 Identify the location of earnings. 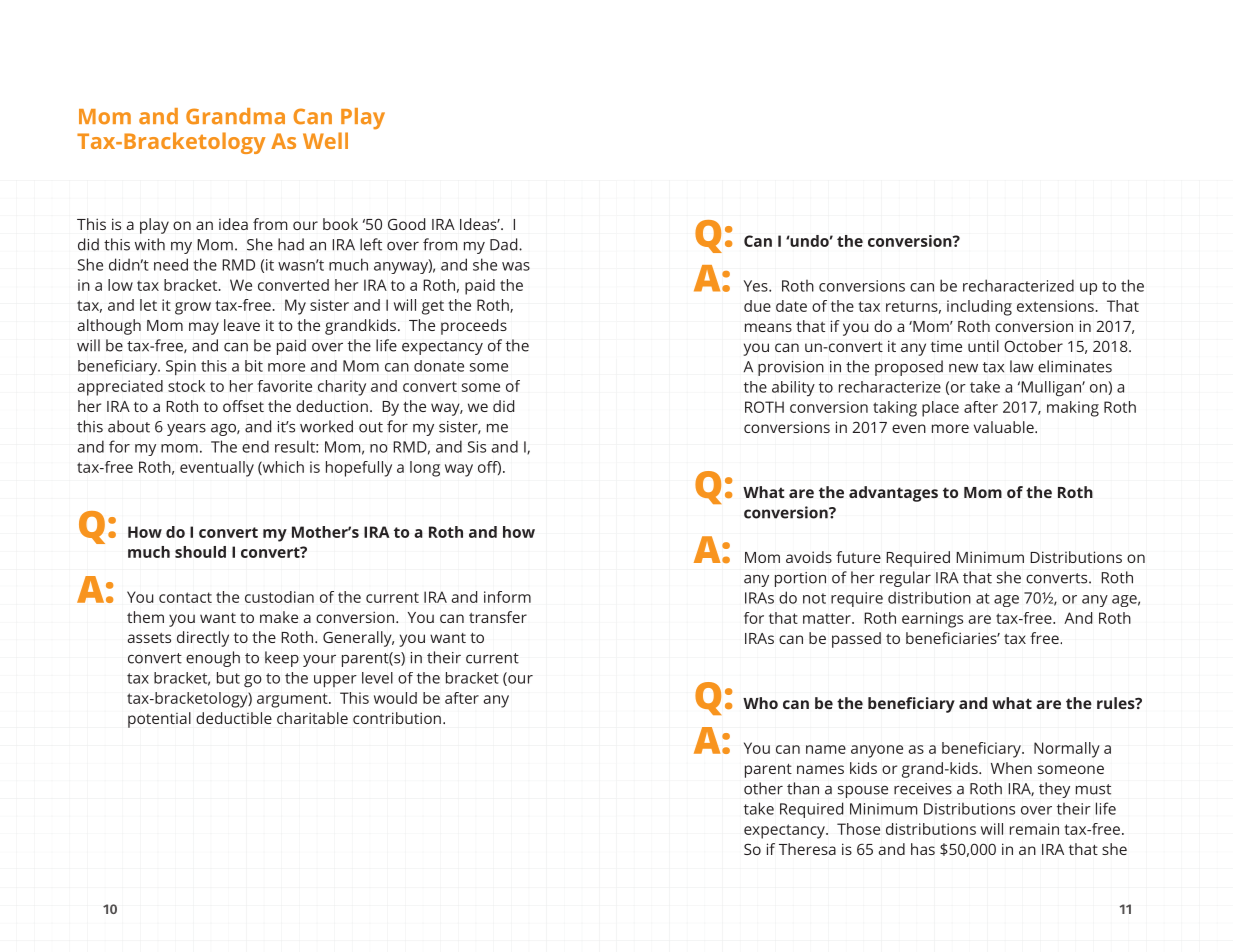
(932, 620).
